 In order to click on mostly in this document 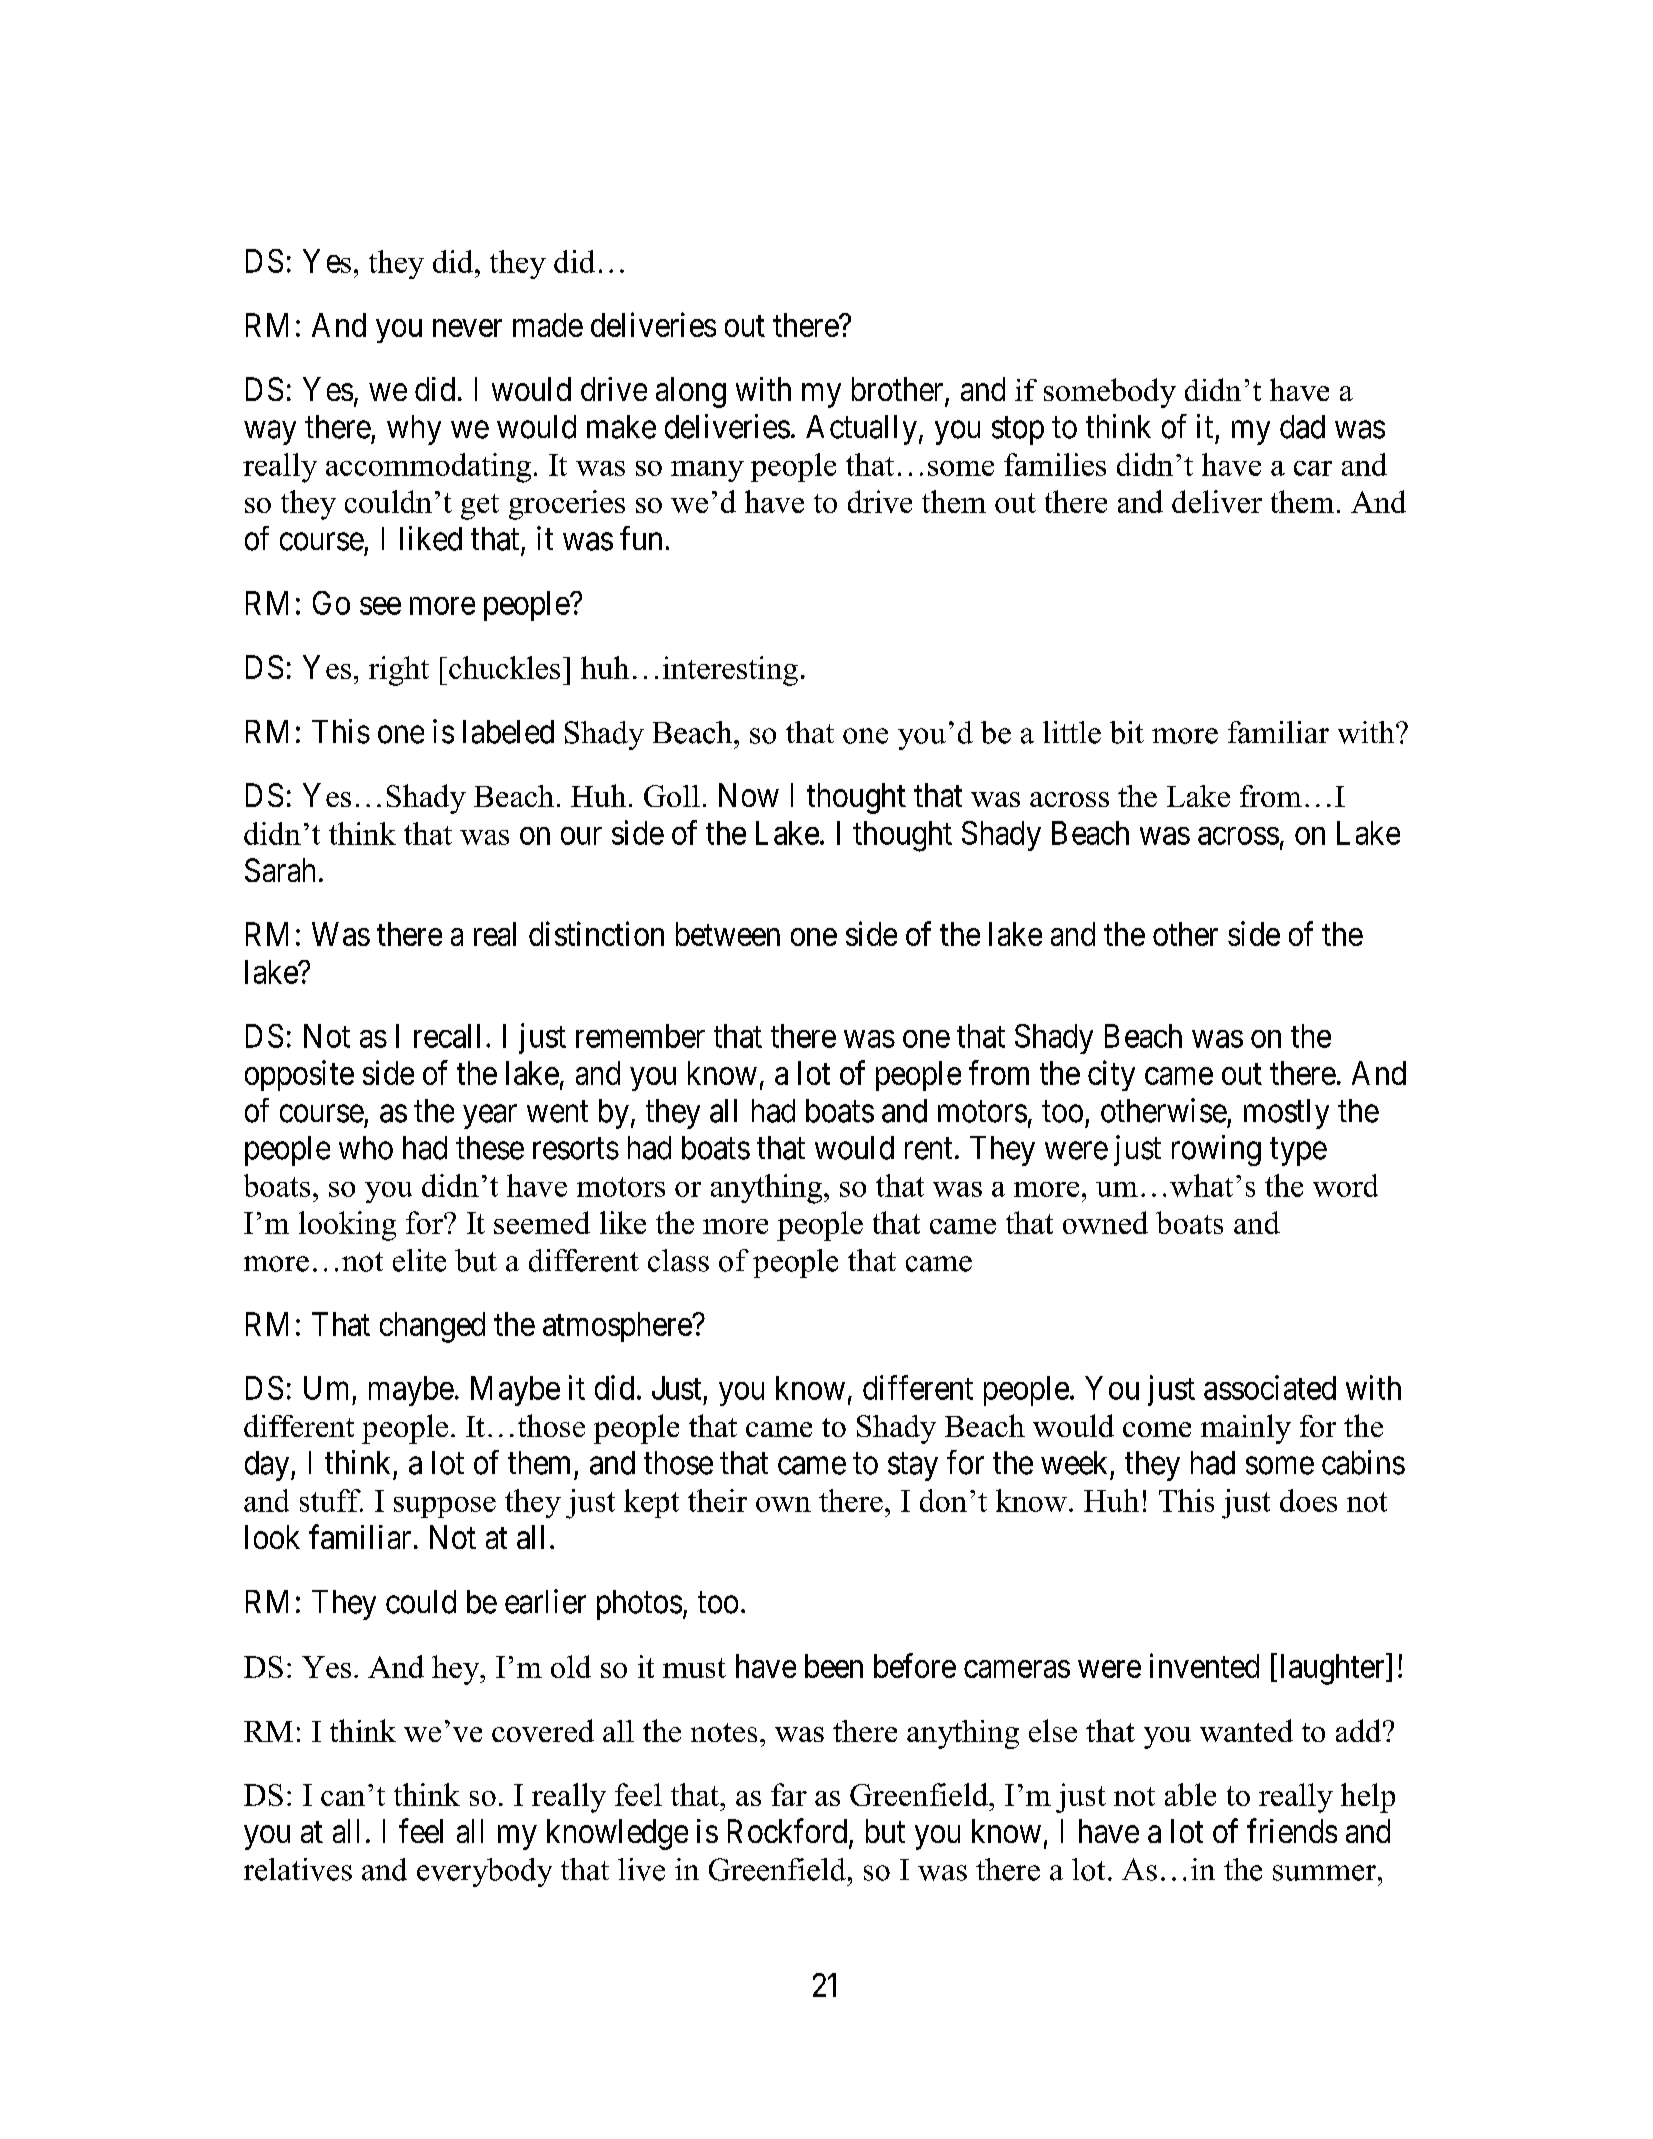, I will do `click(1286, 1114)`.
